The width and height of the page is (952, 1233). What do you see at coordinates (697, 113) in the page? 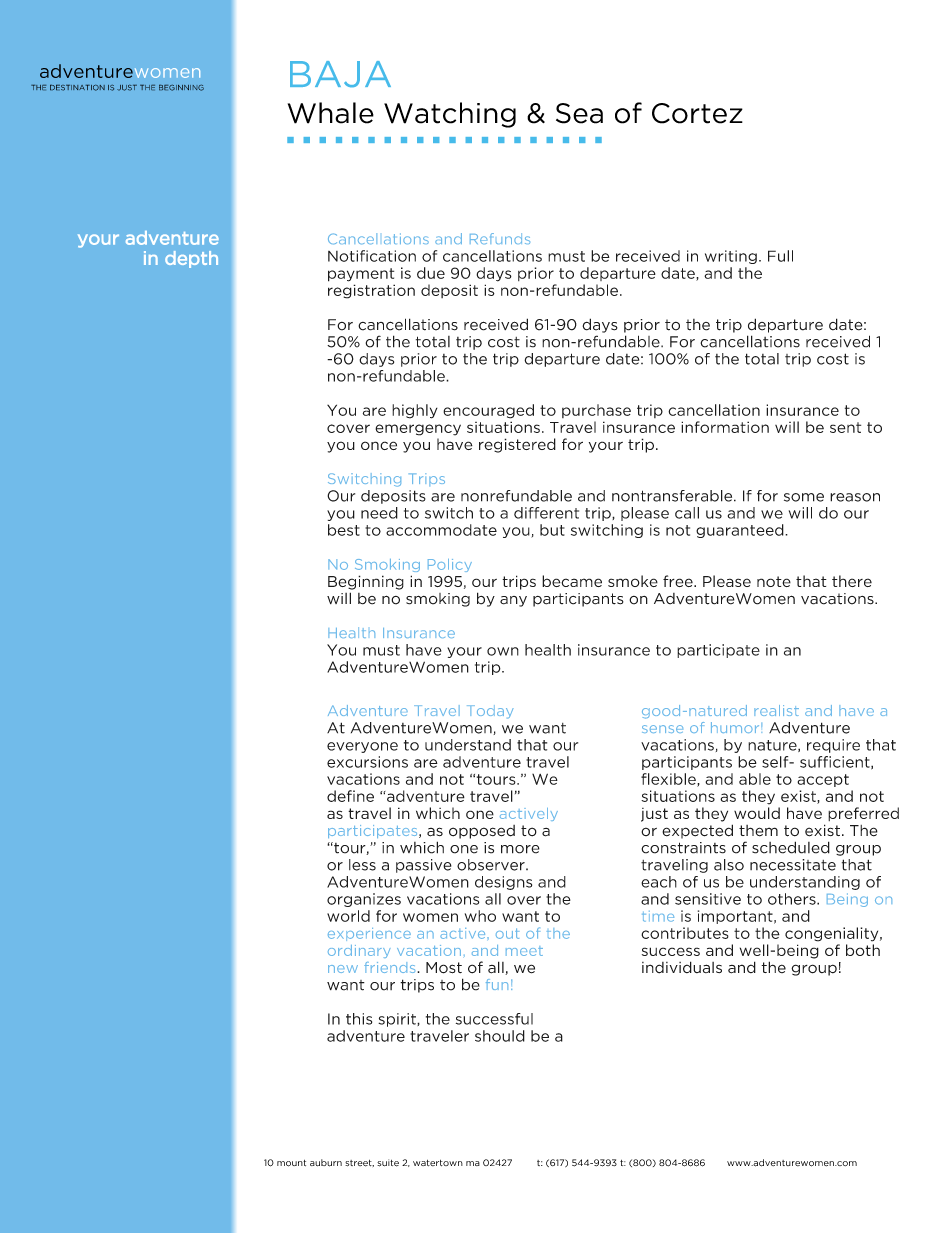
I see `Cortez` at bounding box center [697, 113].
